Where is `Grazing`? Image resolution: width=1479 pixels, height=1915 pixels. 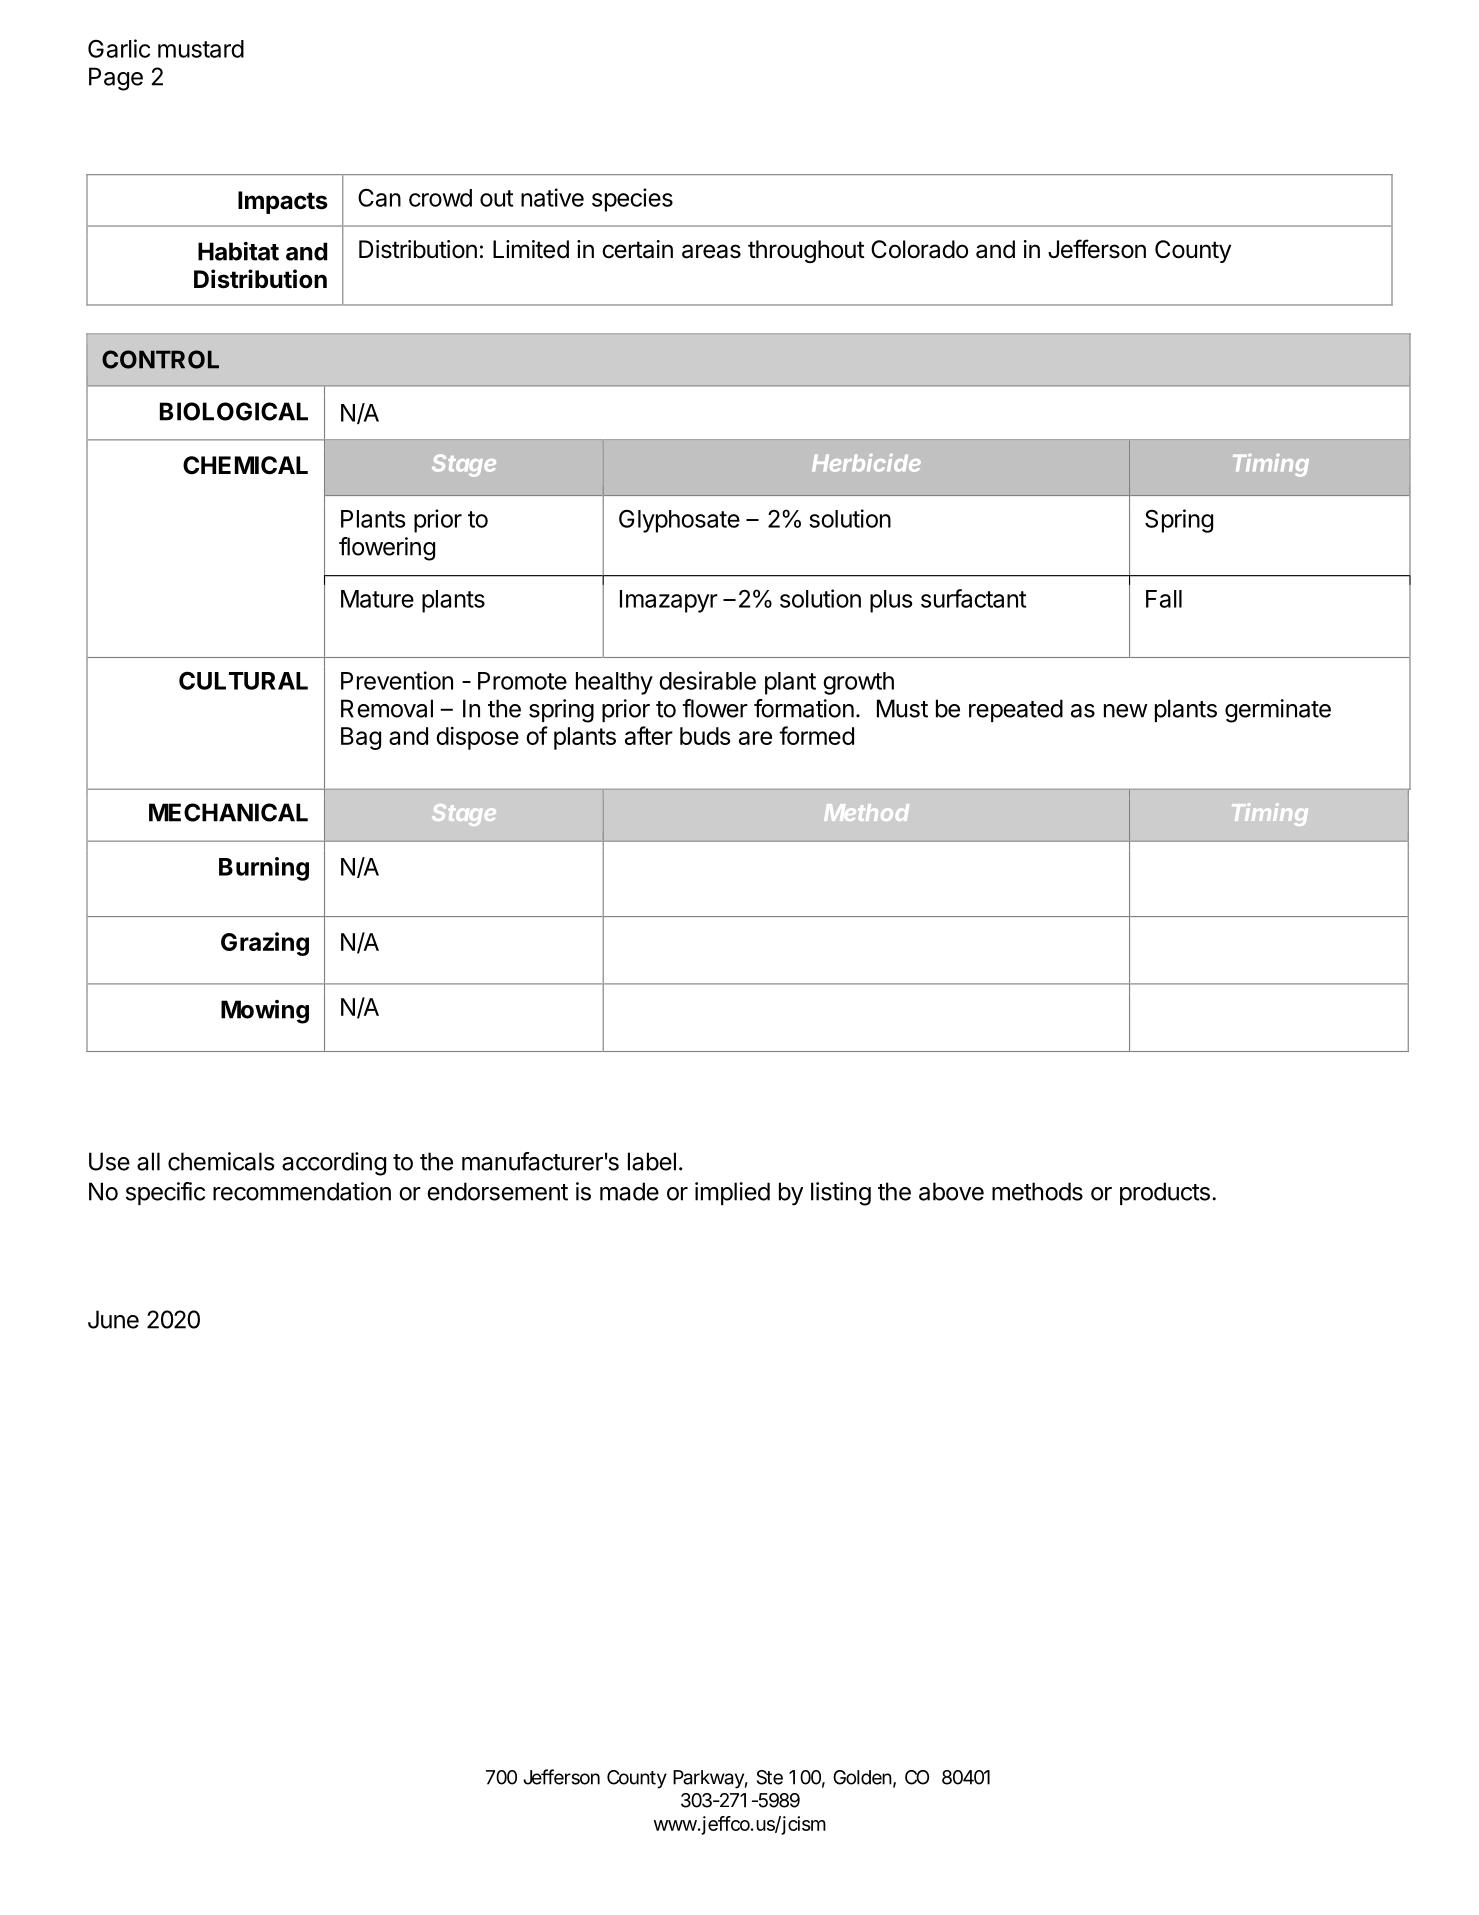
Grazing is located at coordinates (265, 944).
